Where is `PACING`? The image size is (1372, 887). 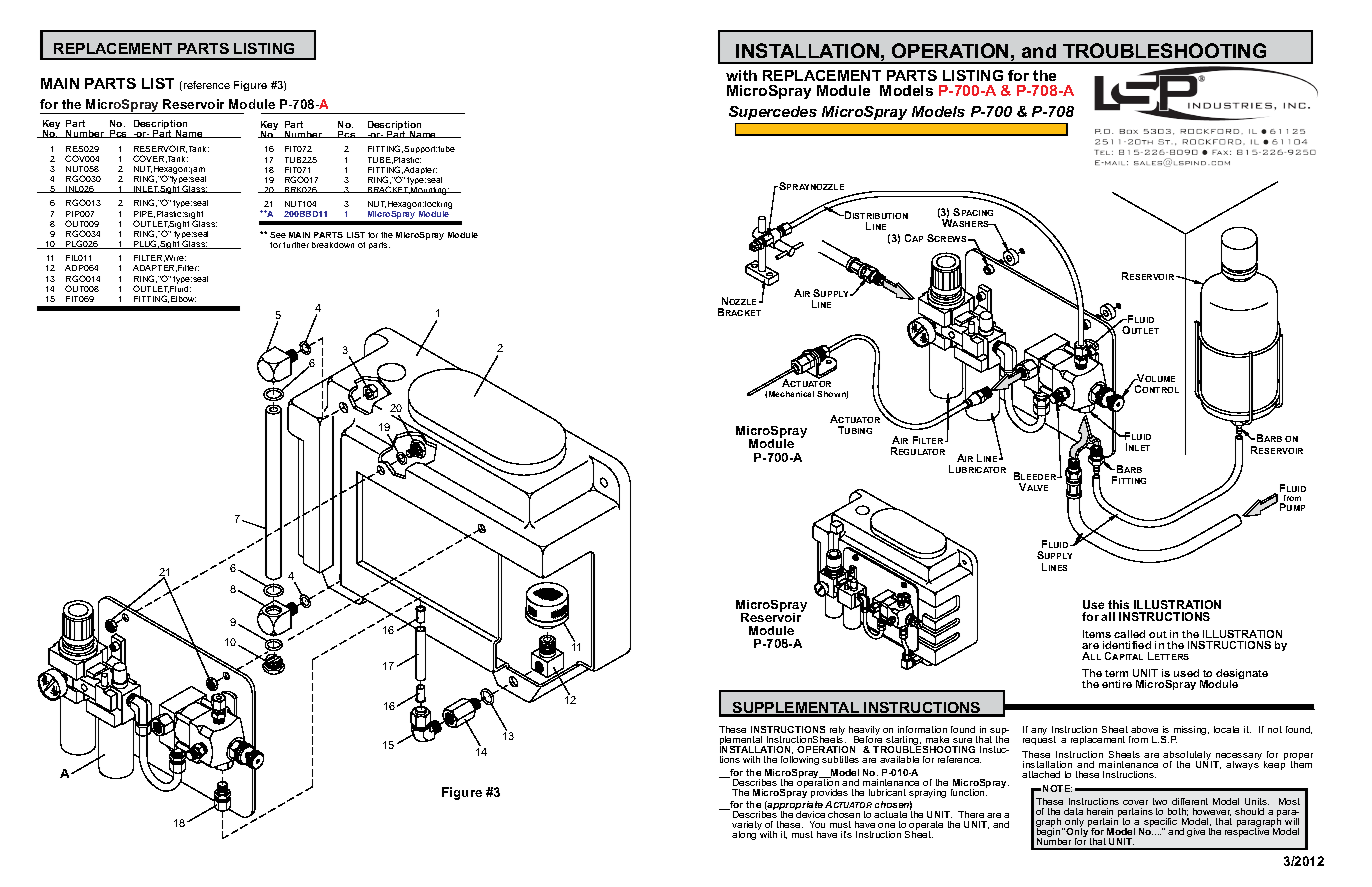 PACING is located at coordinates (977, 213).
